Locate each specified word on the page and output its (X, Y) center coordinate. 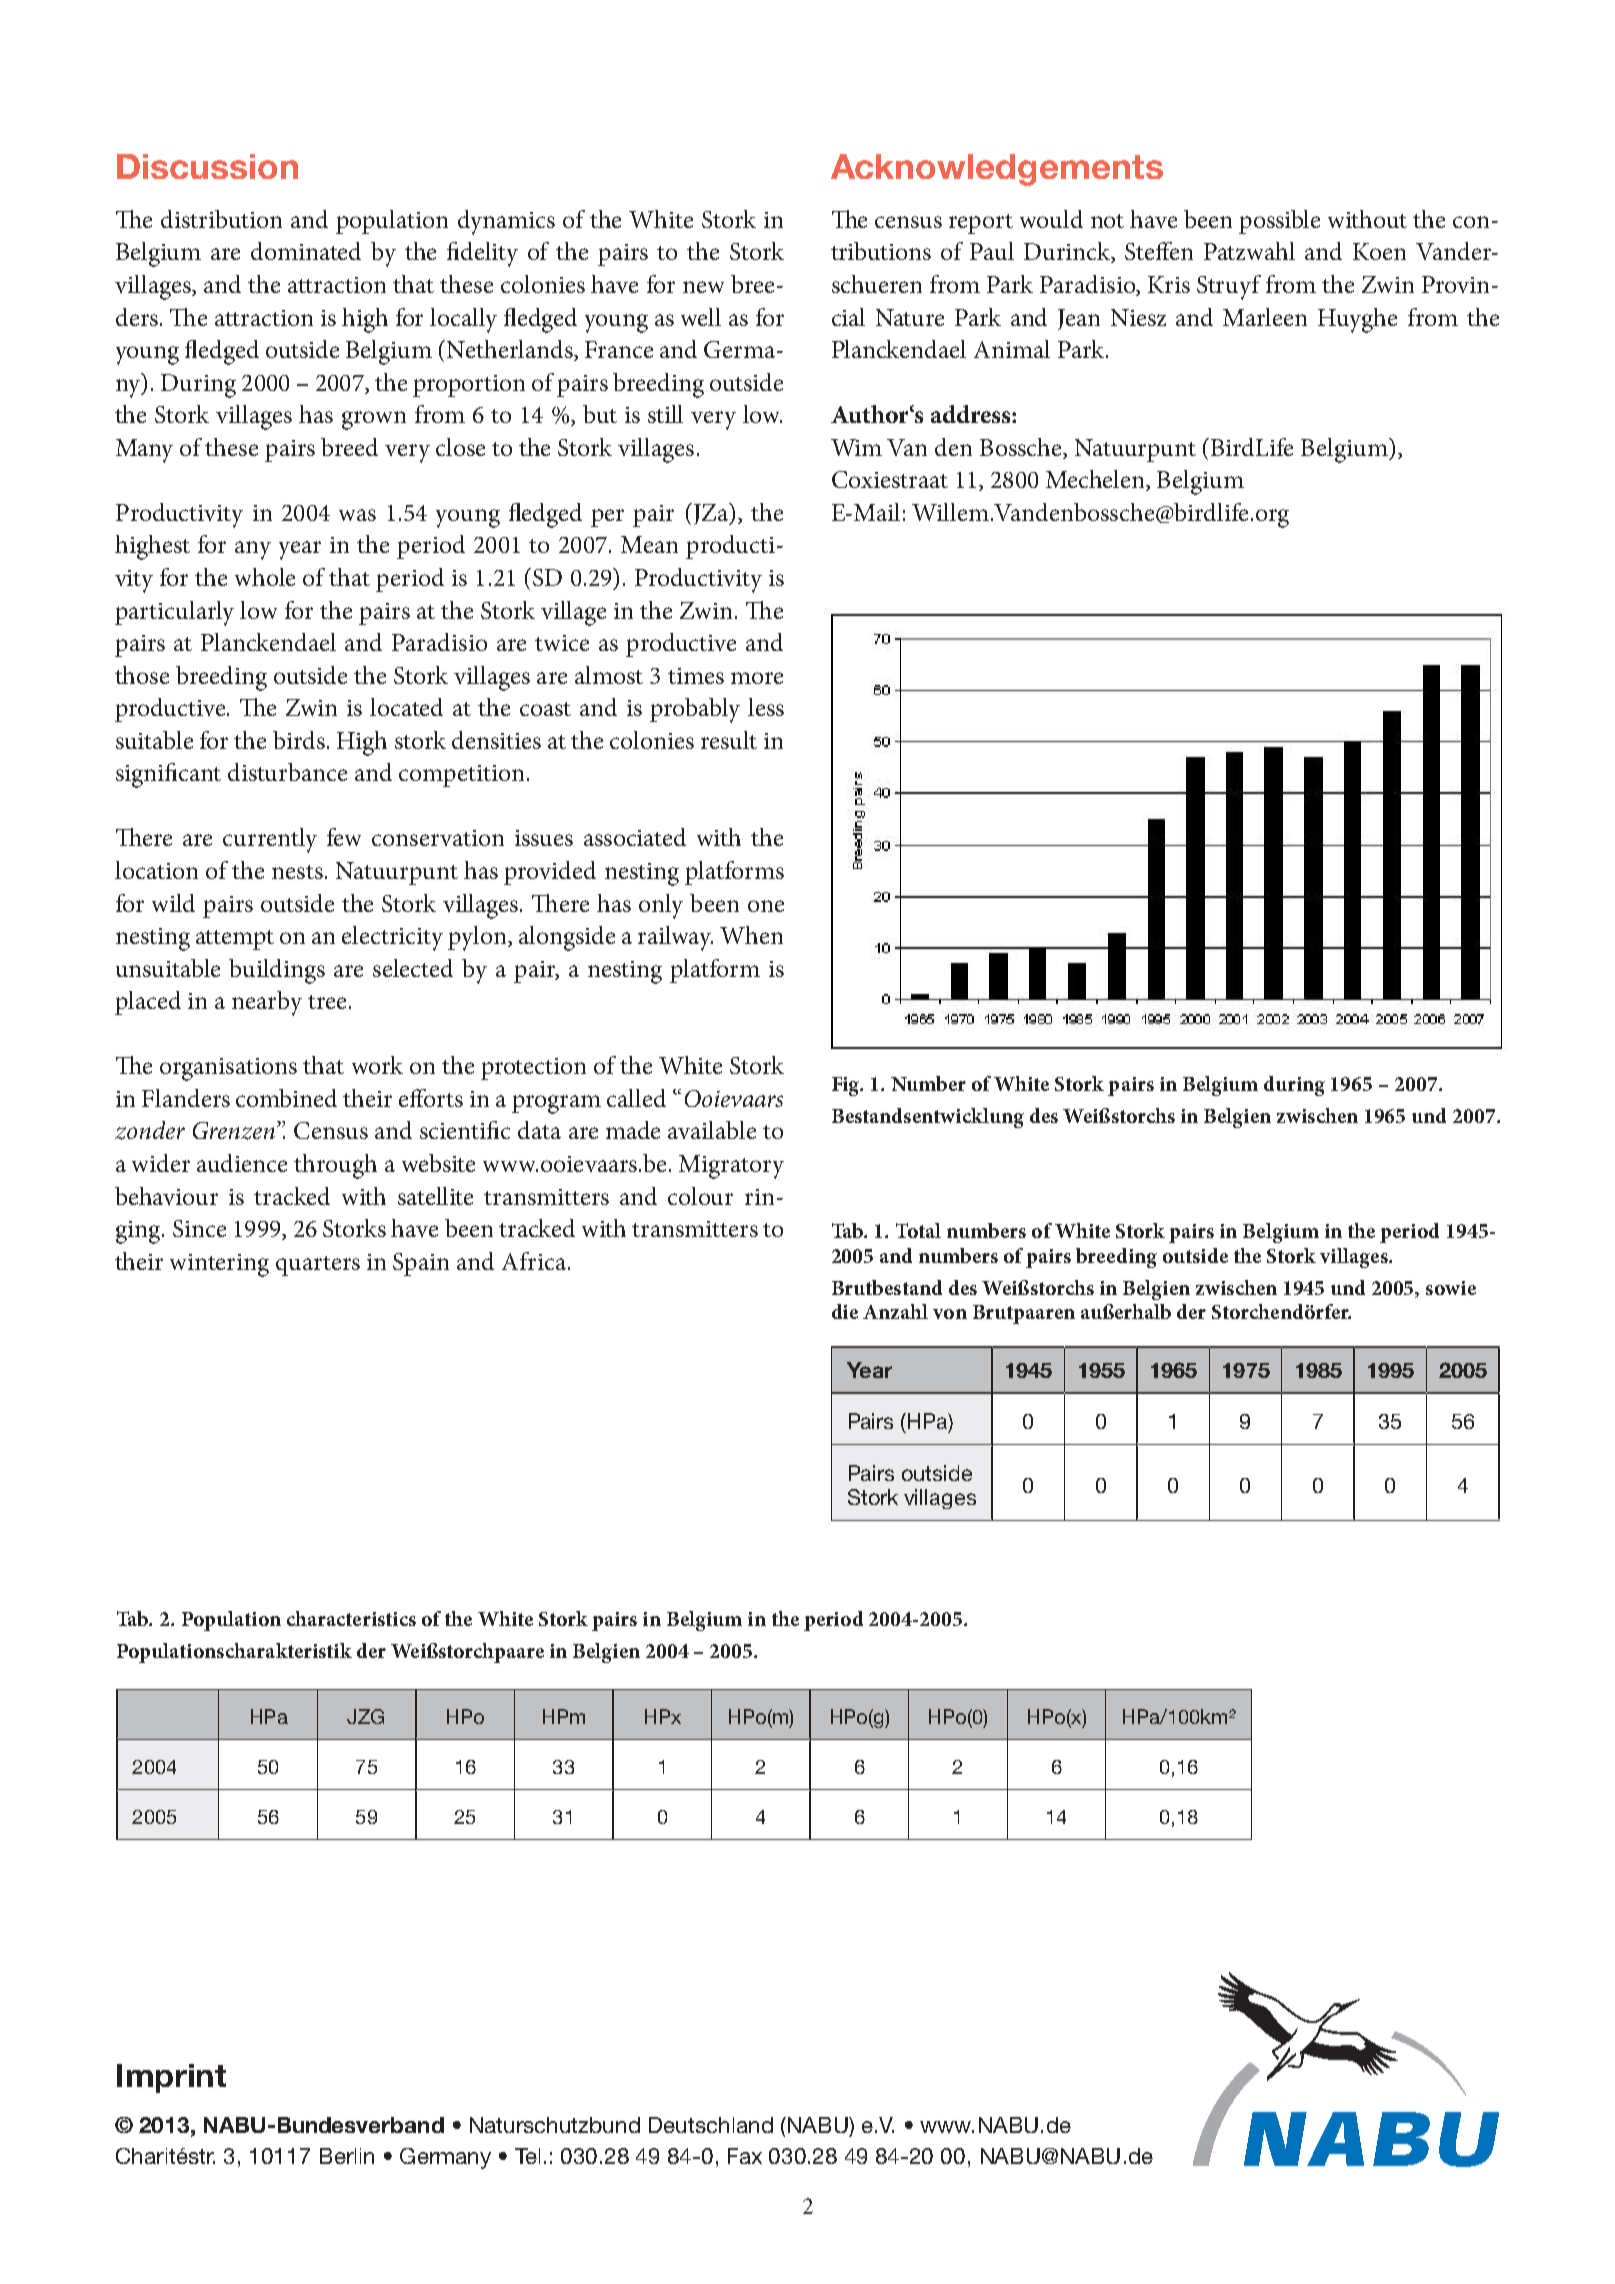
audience (242, 1163)
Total (918, 1230)
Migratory (731, 1167)
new (703, 287)
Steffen (1159, 251)
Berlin (347, 2156)
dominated (306, 251)
